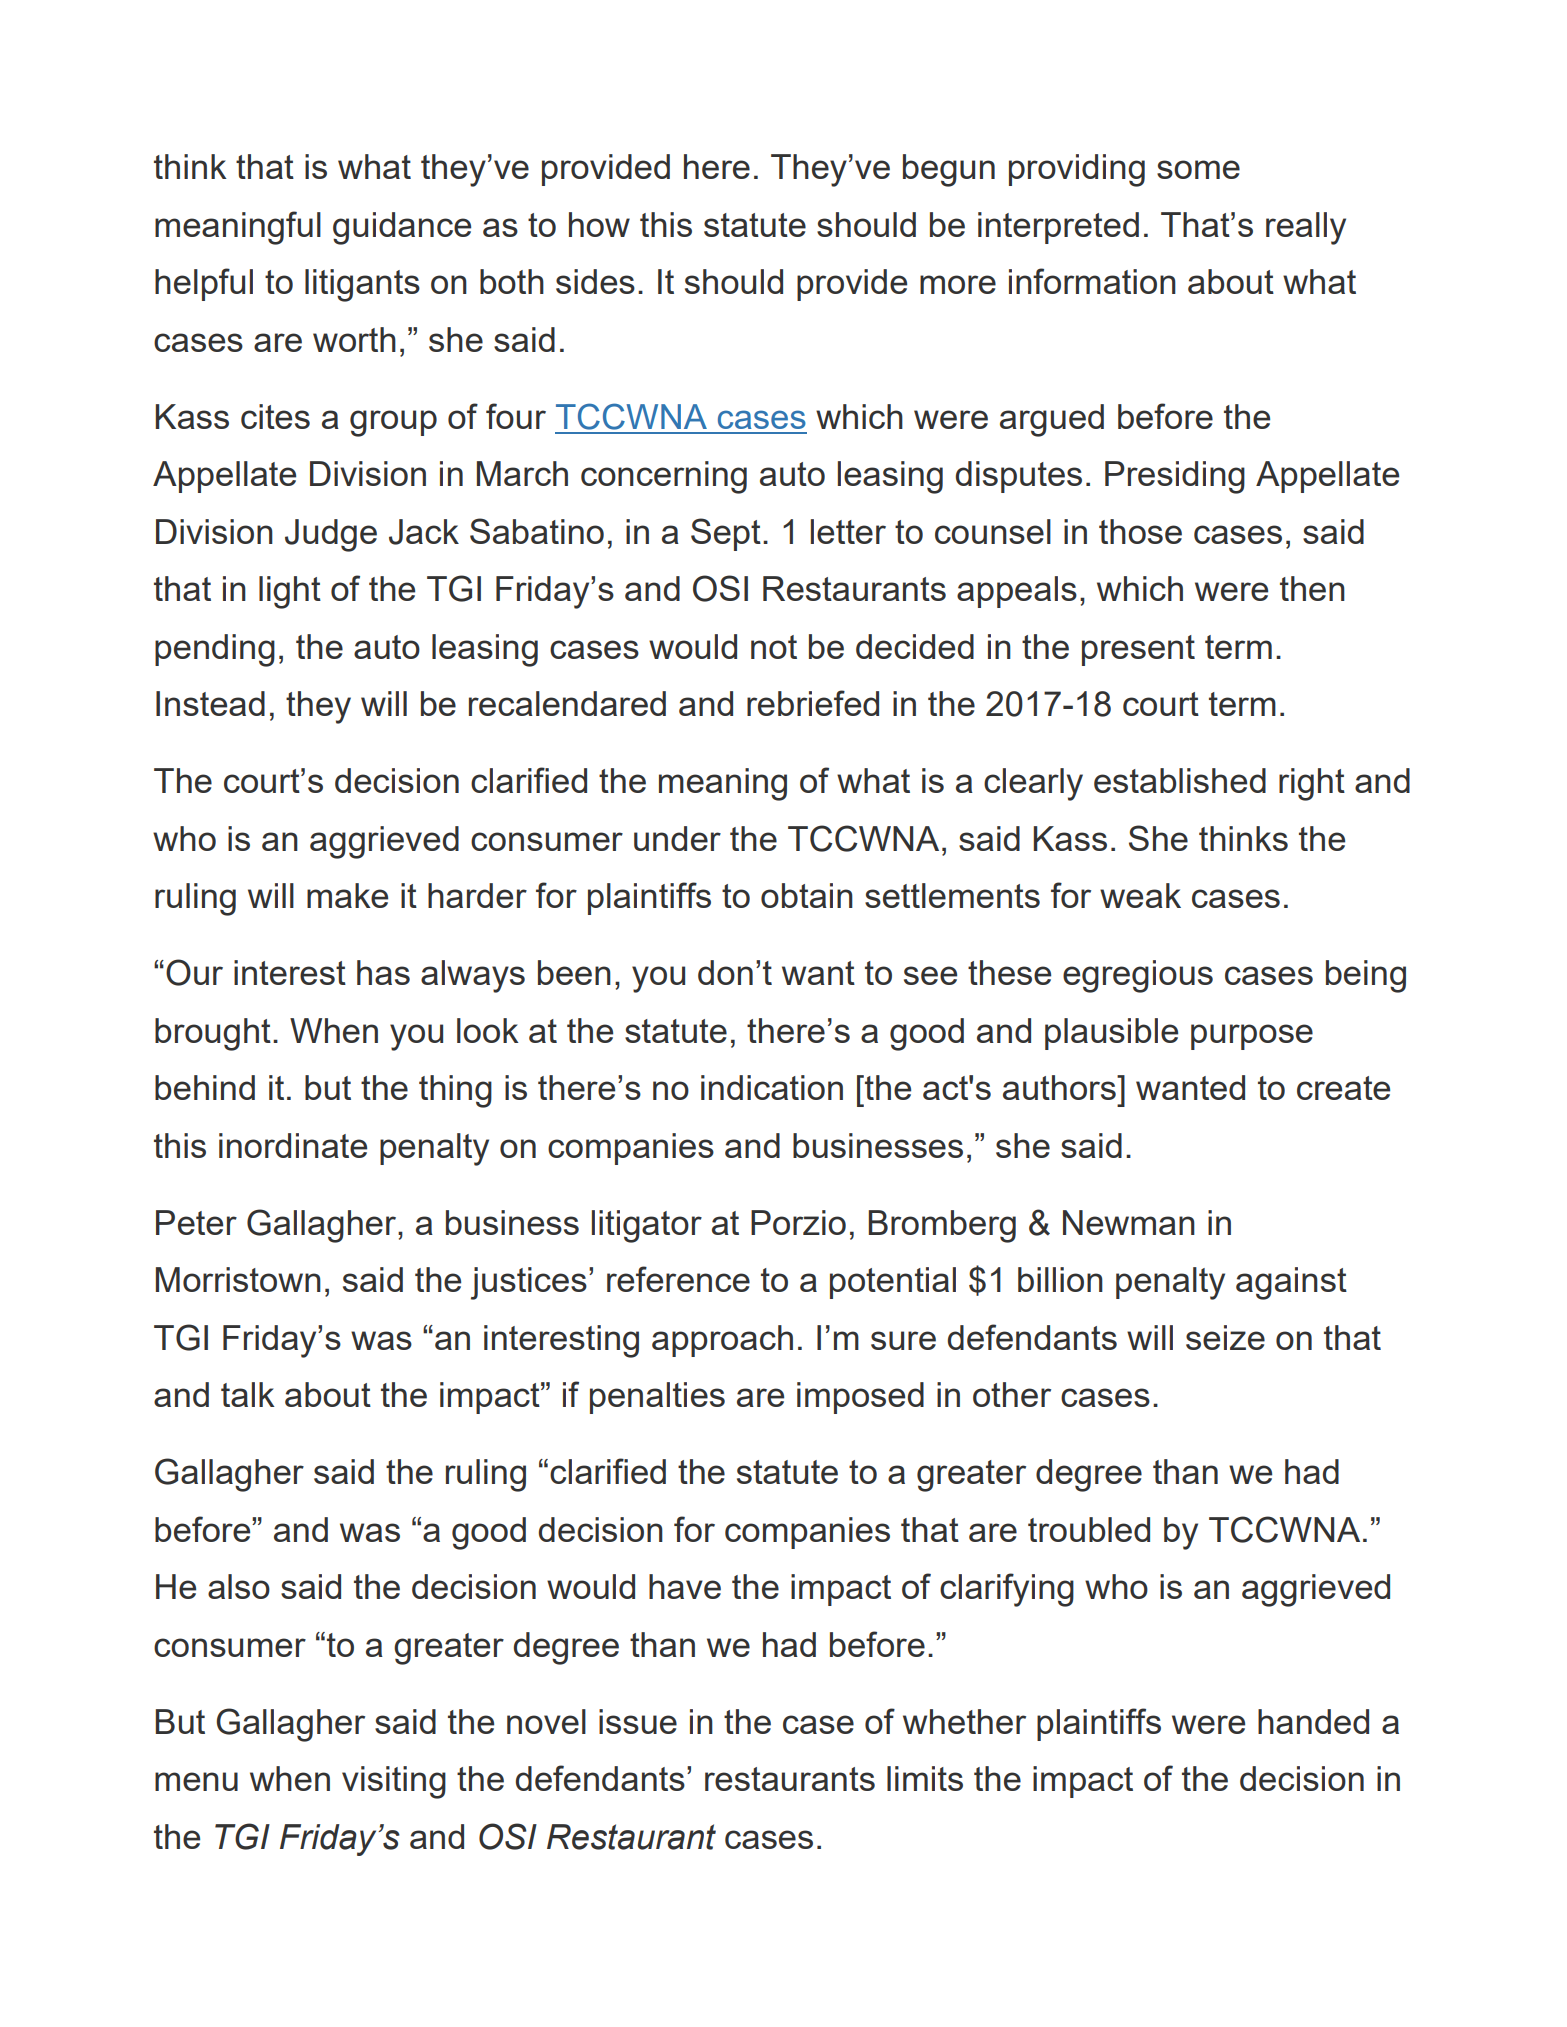  Describe the element at coordinates (677, 838) in the screenshot. I see `under` at that location.
